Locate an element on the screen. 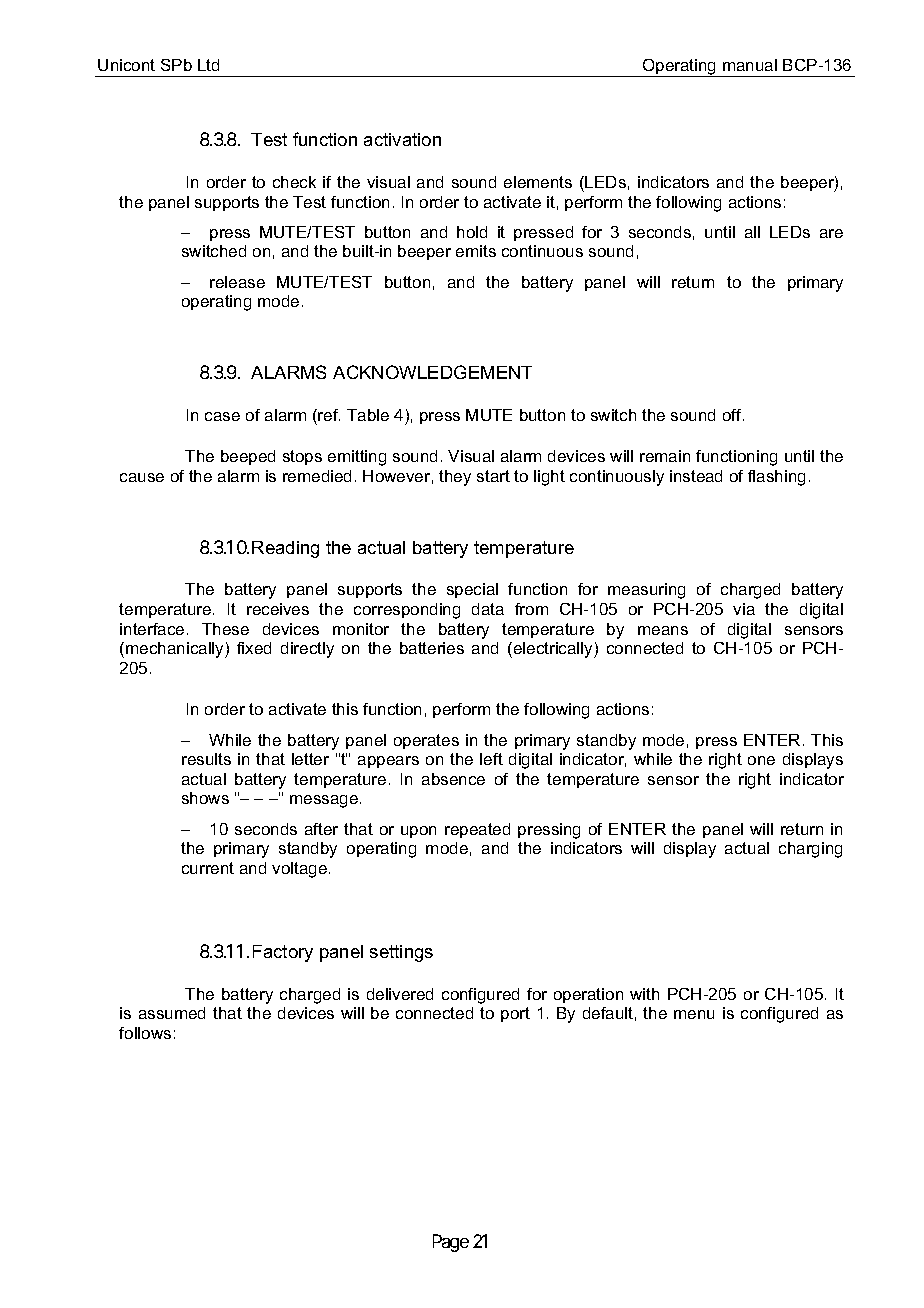 Image resolution: width=924 pixels, height=1308 pixels. activation is located at coordinates (402, 139).
